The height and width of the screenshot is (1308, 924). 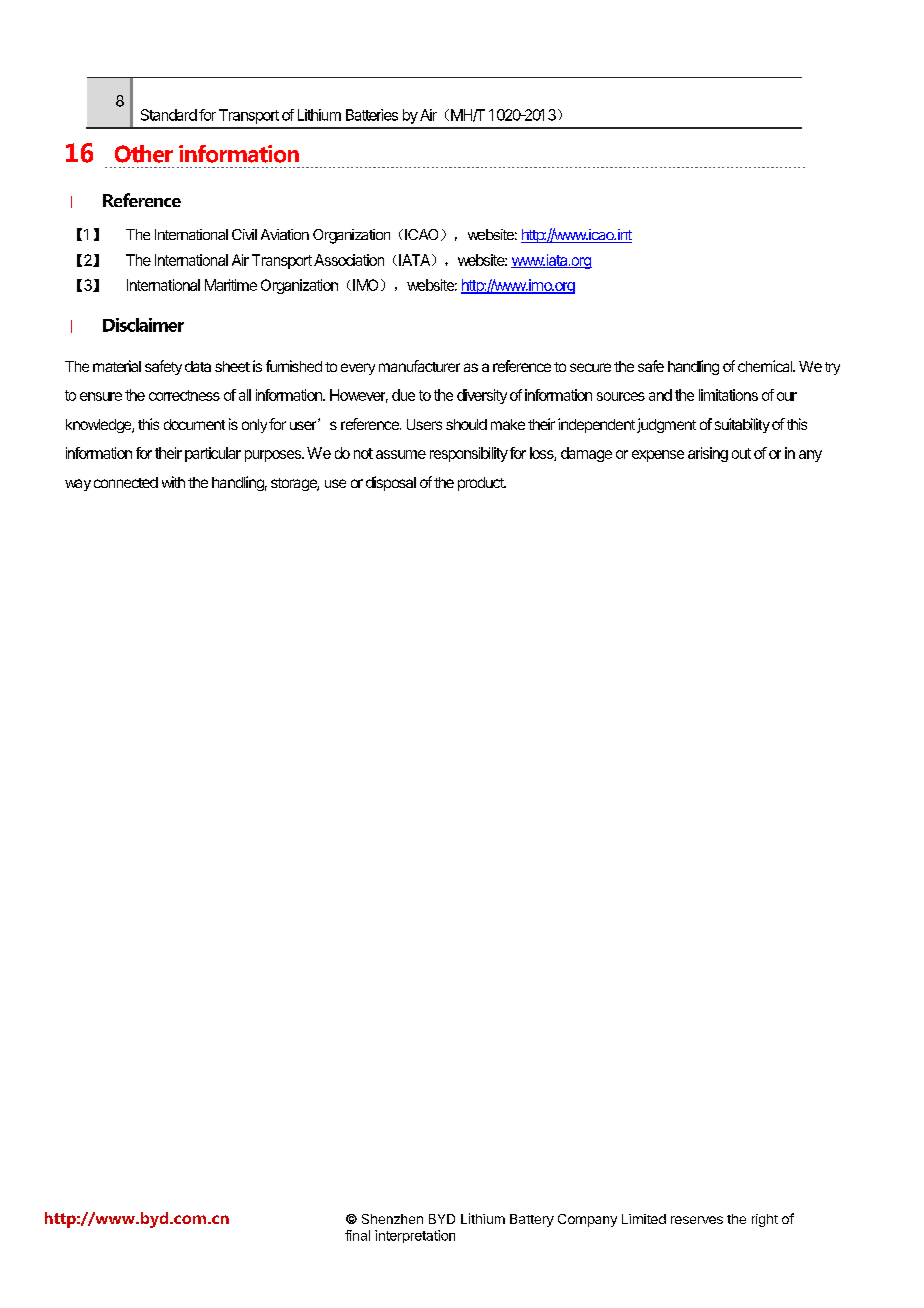 What do you see at coordinates (144, 154) in the screenshot?
I see `Other` at bounding box center [144, 154].
